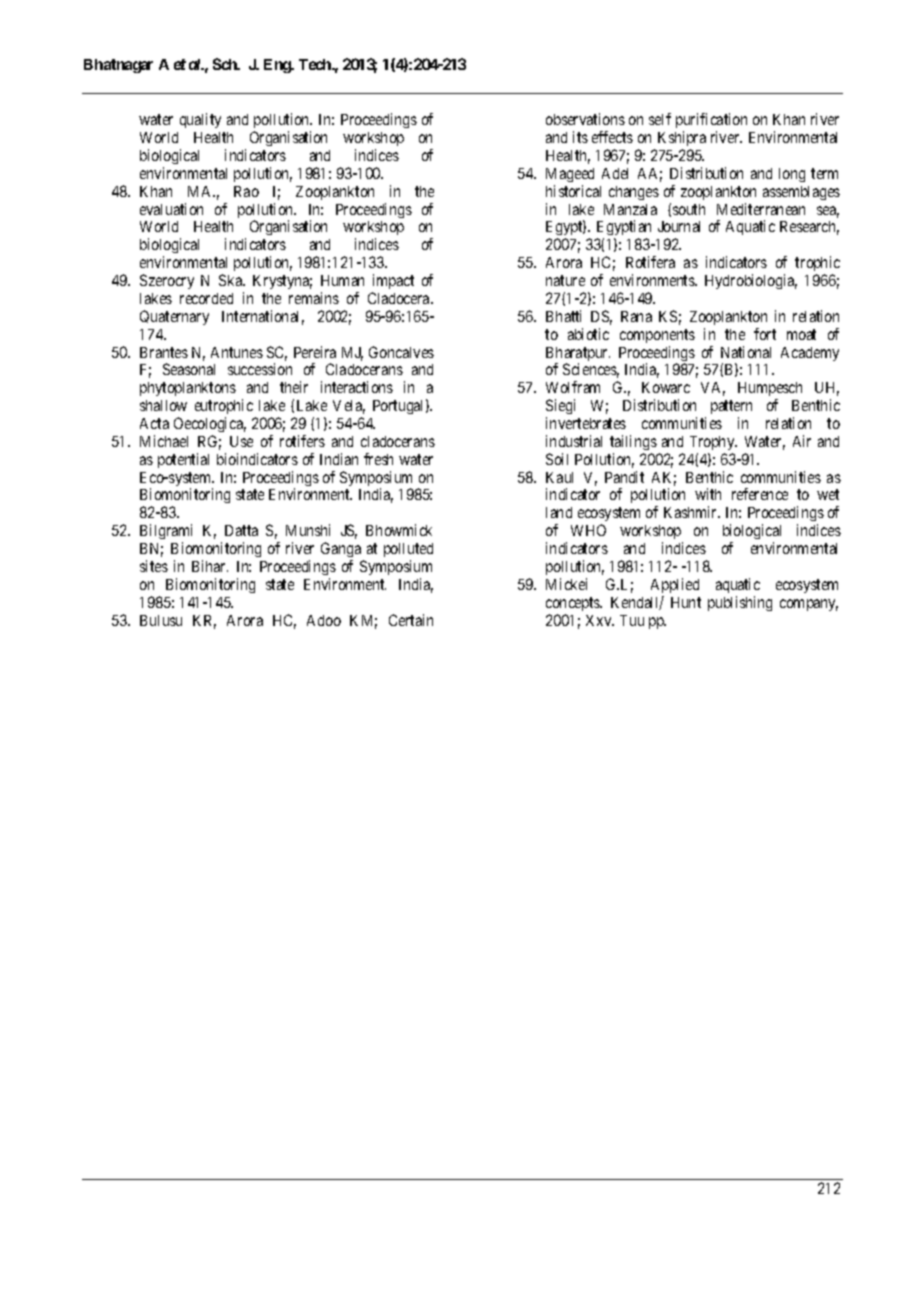 The height and width of the image is (1308, 924). I want to click on purification, so click(711, 122).
